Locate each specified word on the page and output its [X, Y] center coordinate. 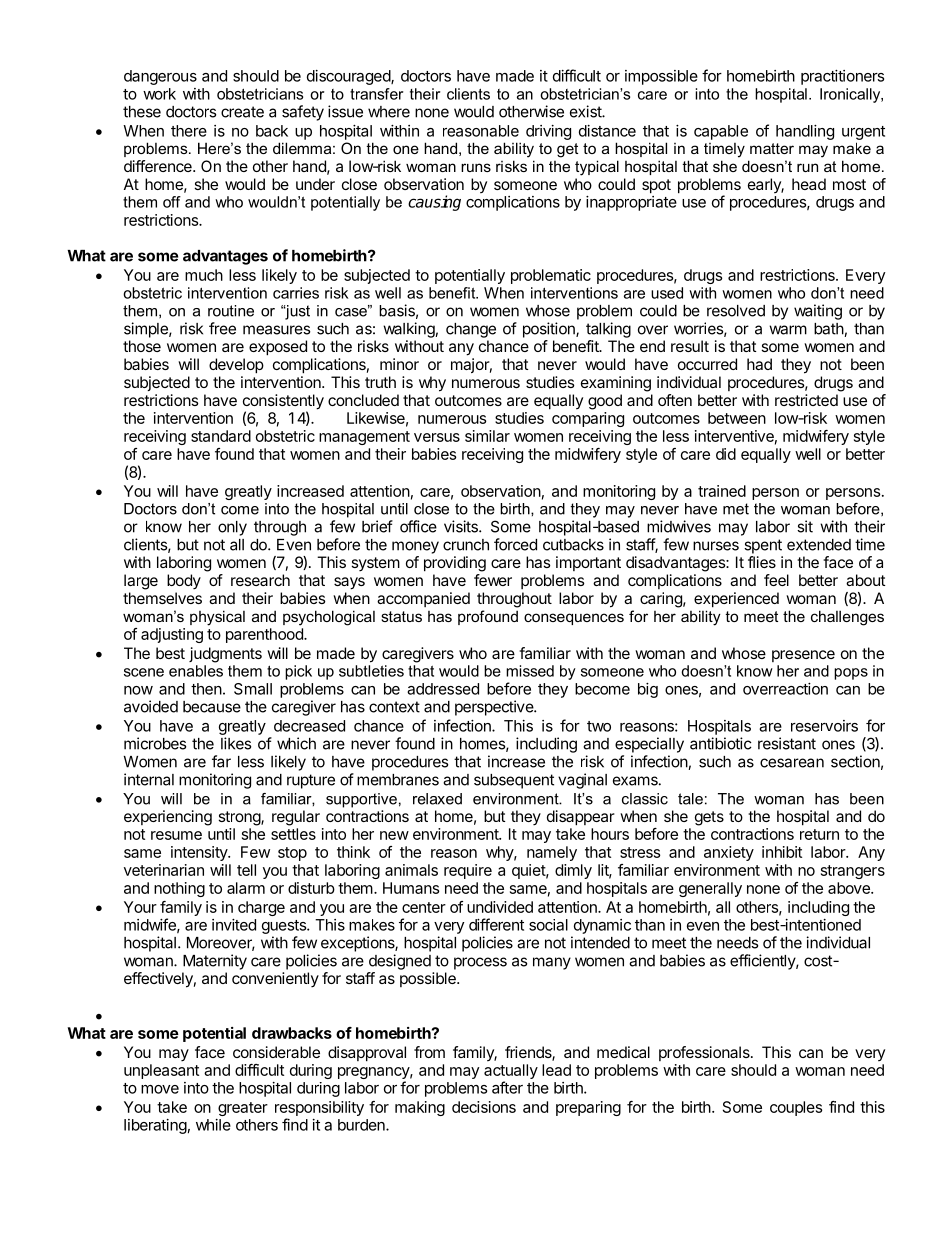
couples [796, 1108]
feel [776, 580]
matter [772, 148]
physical [217, 618]
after [507, 1087]
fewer [493, 580]
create [242, 112]
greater [243, 1109]
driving [548, 132]
